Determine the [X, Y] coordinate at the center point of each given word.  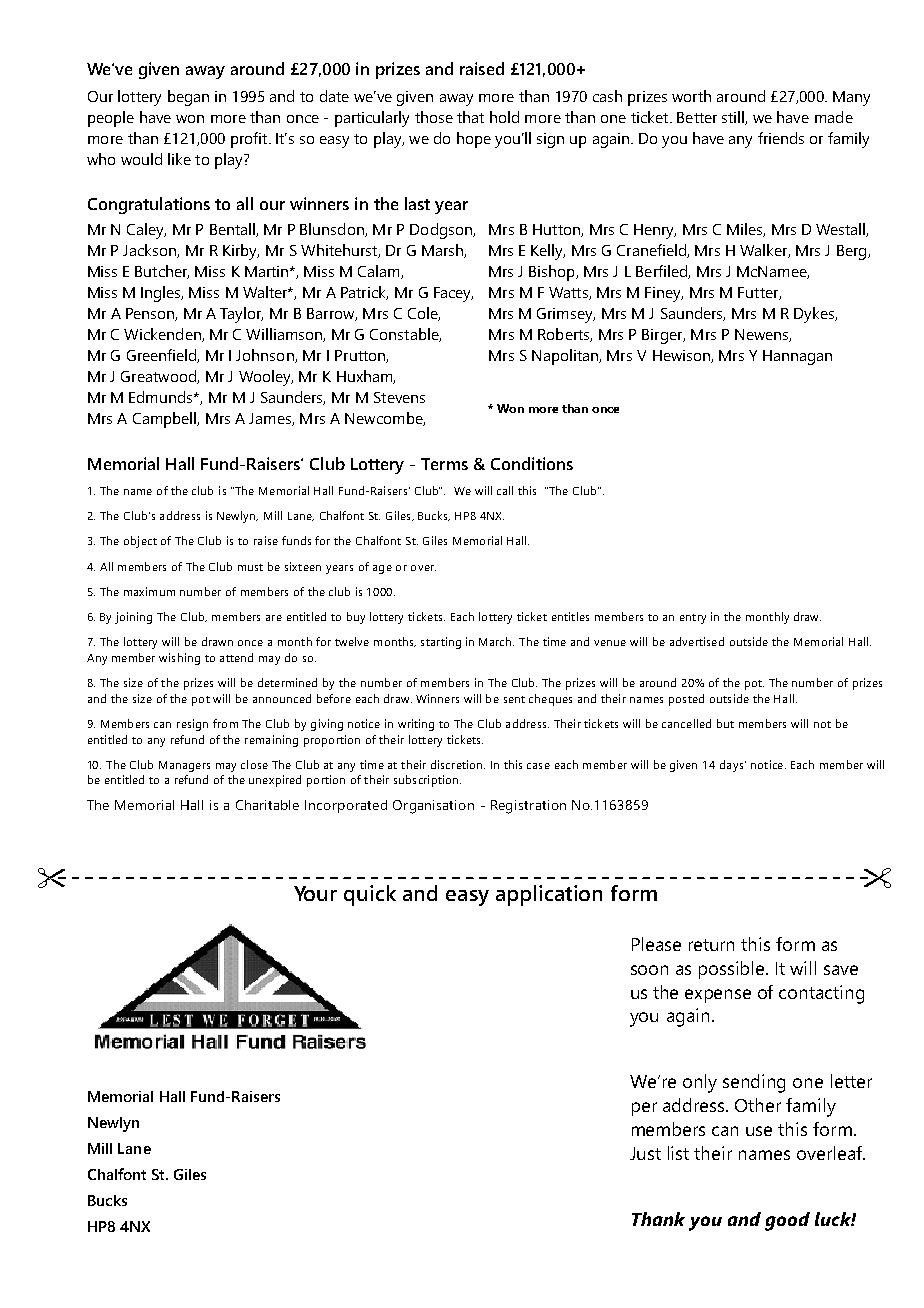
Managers [184, 766]
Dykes [815, 315]
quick [370, 895]
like [179, 159]
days [731, 766]
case [538, 766]
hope [474, 140]
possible [733, 970]
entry [693, 619]
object [140, 542]
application [549, 895]
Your [315, 893]
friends [781, 138]
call [505, 490]
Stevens [399, 397]
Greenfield [162, 356]
